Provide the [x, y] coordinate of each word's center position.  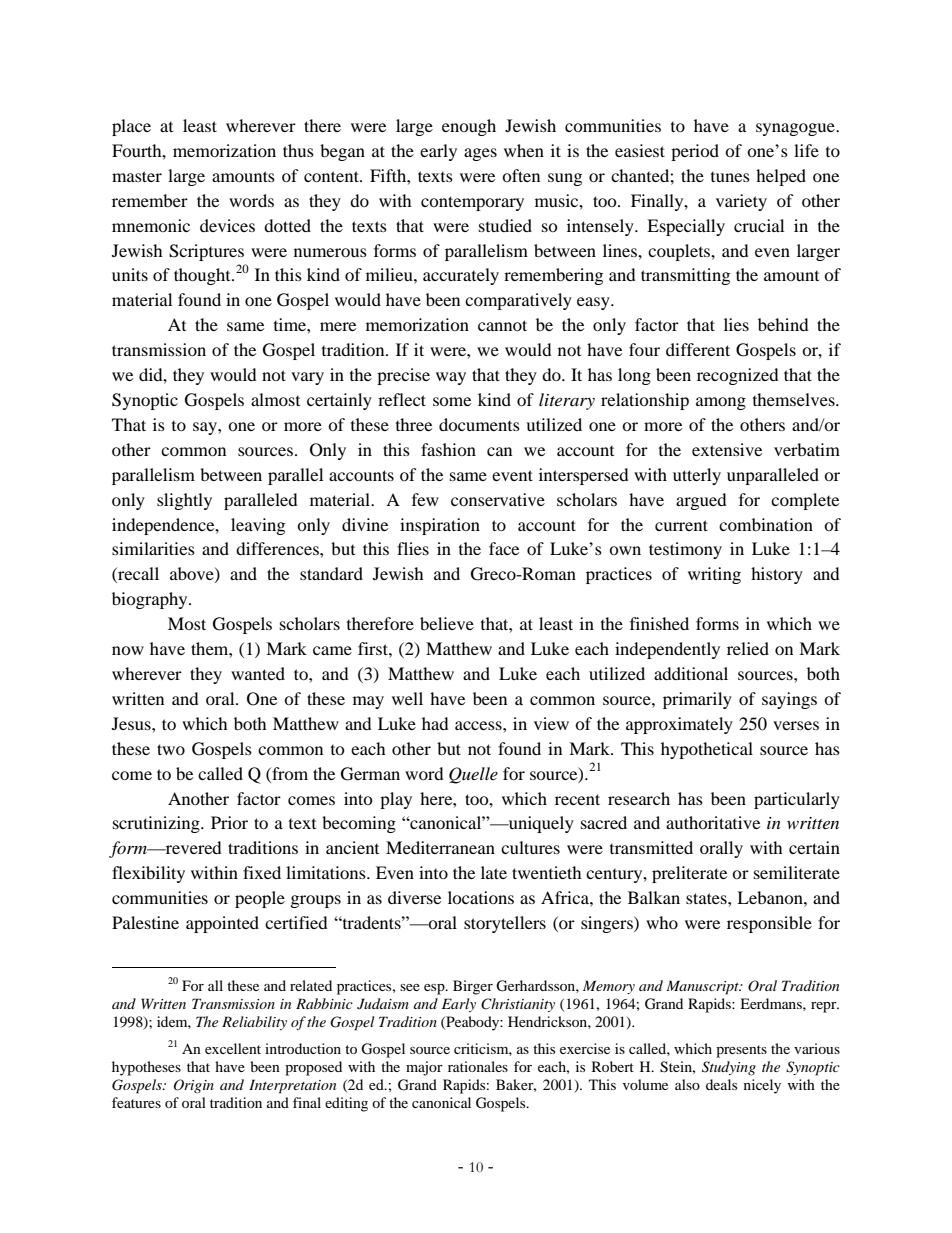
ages [480, 154]
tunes [730, 177]
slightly [184, 501]
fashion [448, 449]
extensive [727, 449]
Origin [194, 1086]
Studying [729, 1068]
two [171, 749]
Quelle [473, 775]
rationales [478, 1066]
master [137, 176]
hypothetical [707, 750]
